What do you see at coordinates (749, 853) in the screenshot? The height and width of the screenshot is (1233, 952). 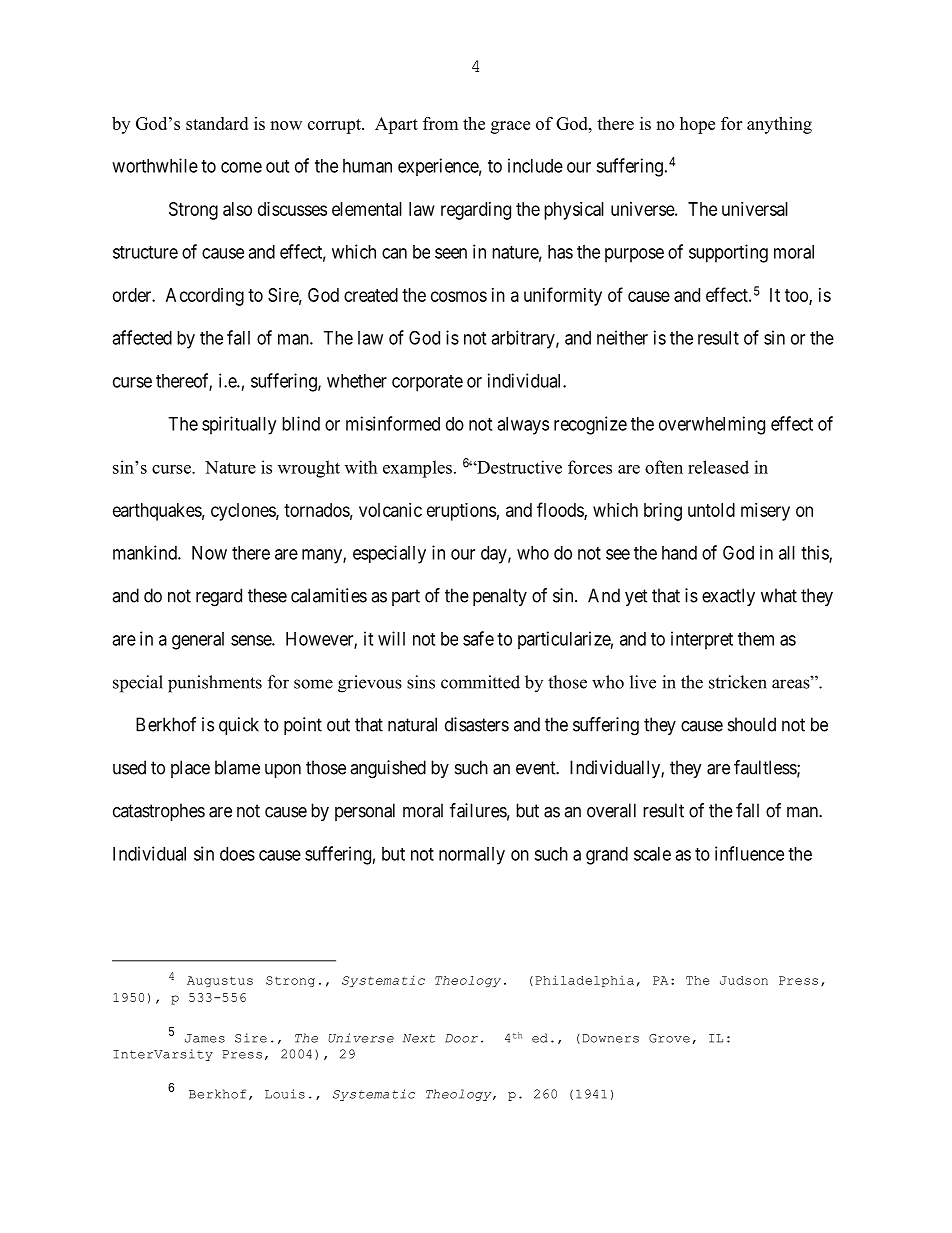 I see `influence` at bounding box center [749, 853].
